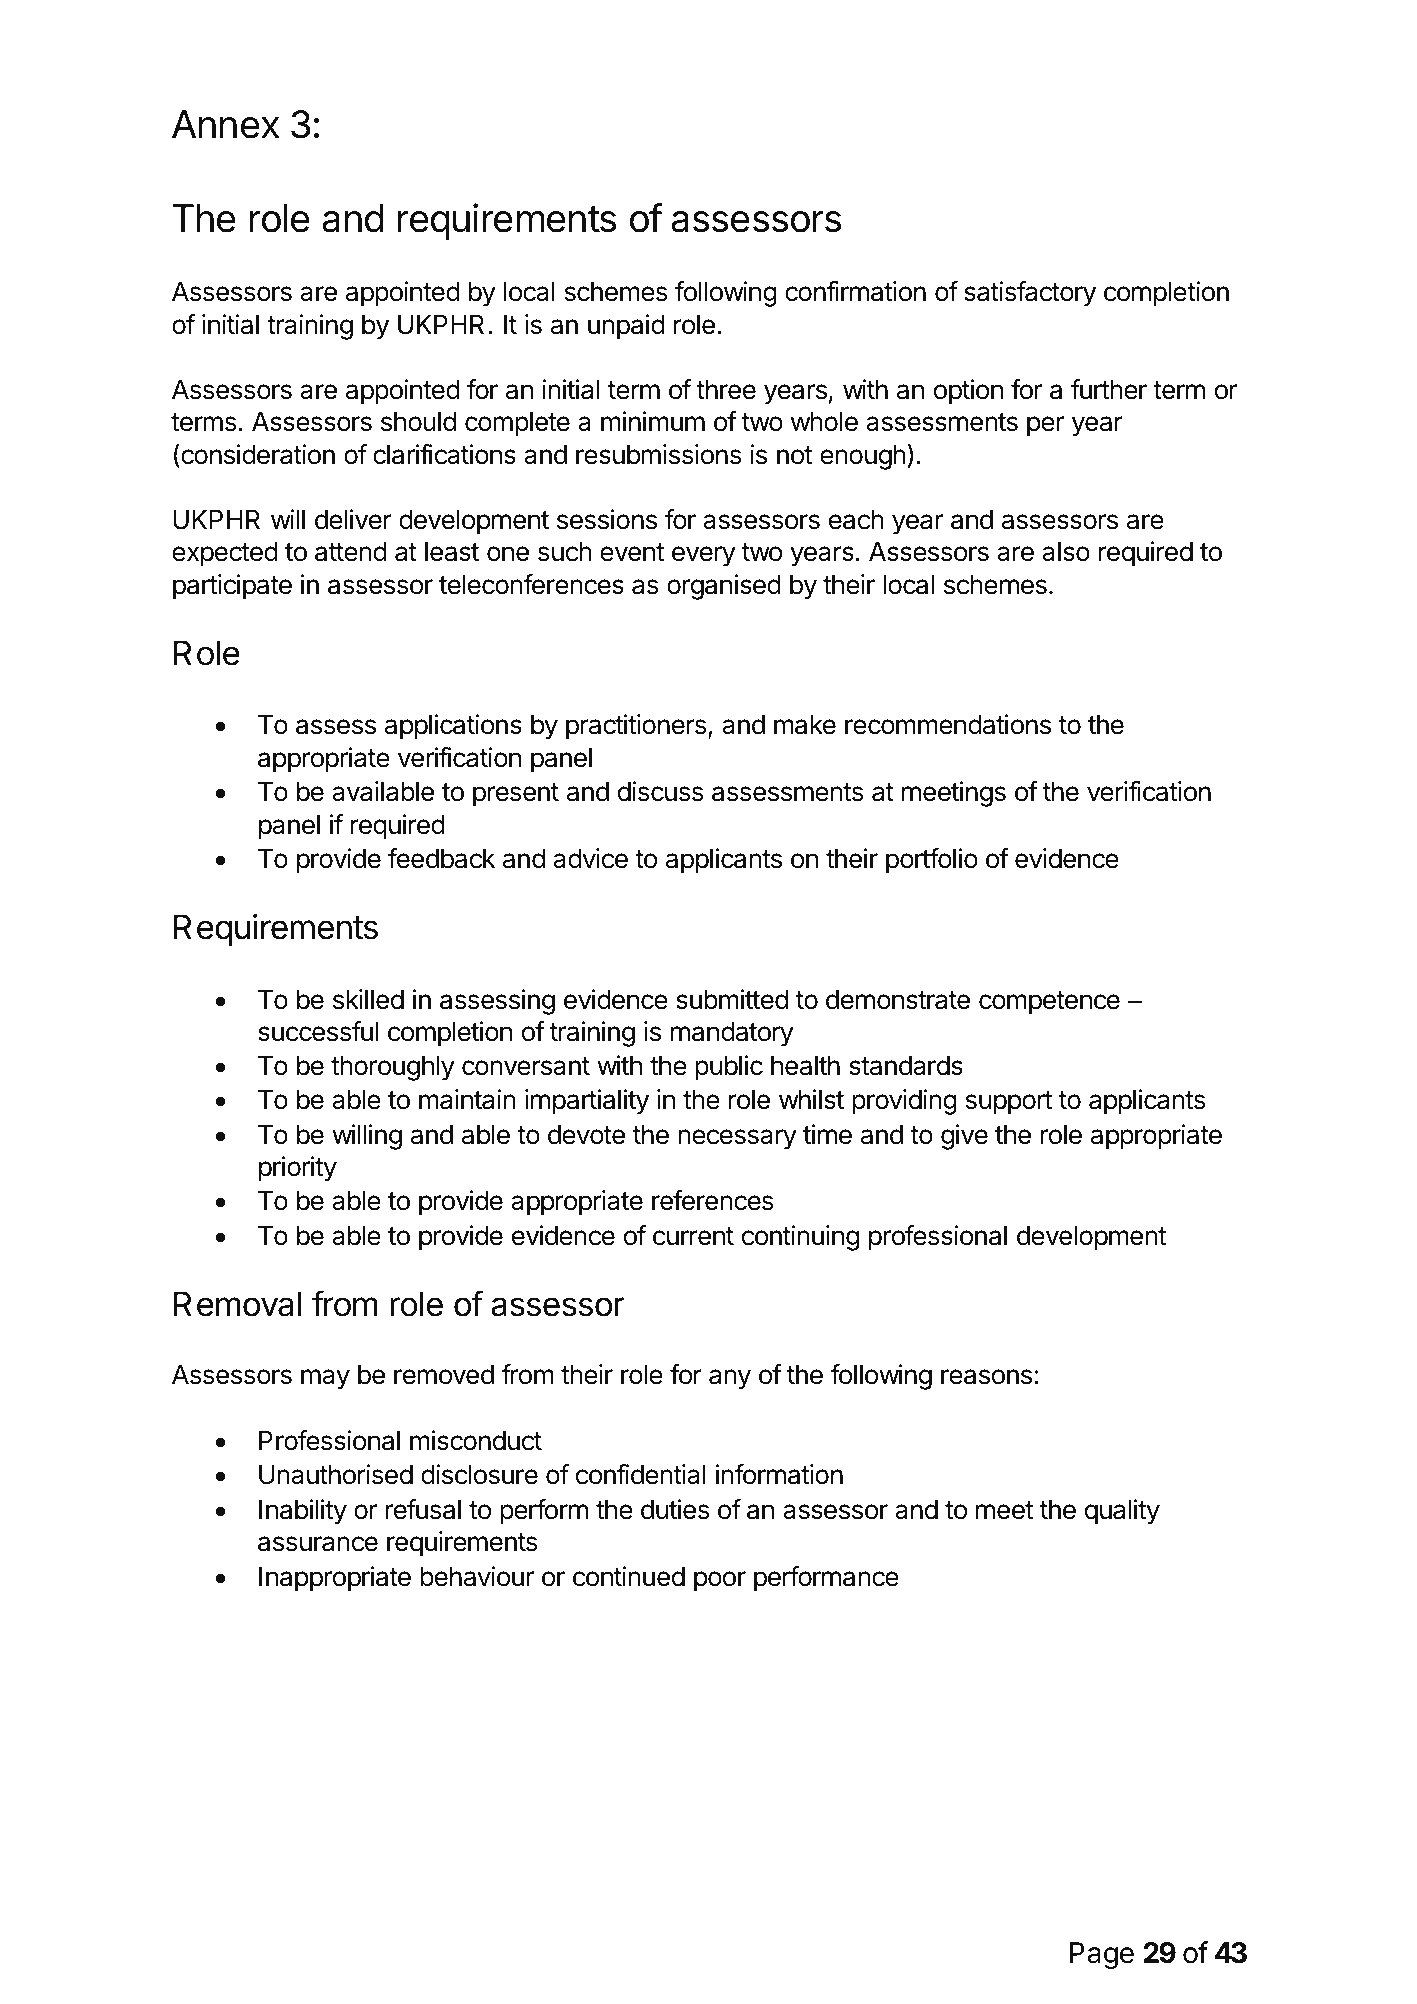 This page has height=2004, width=1417. I want to click on priority, so click(298, 1169).
